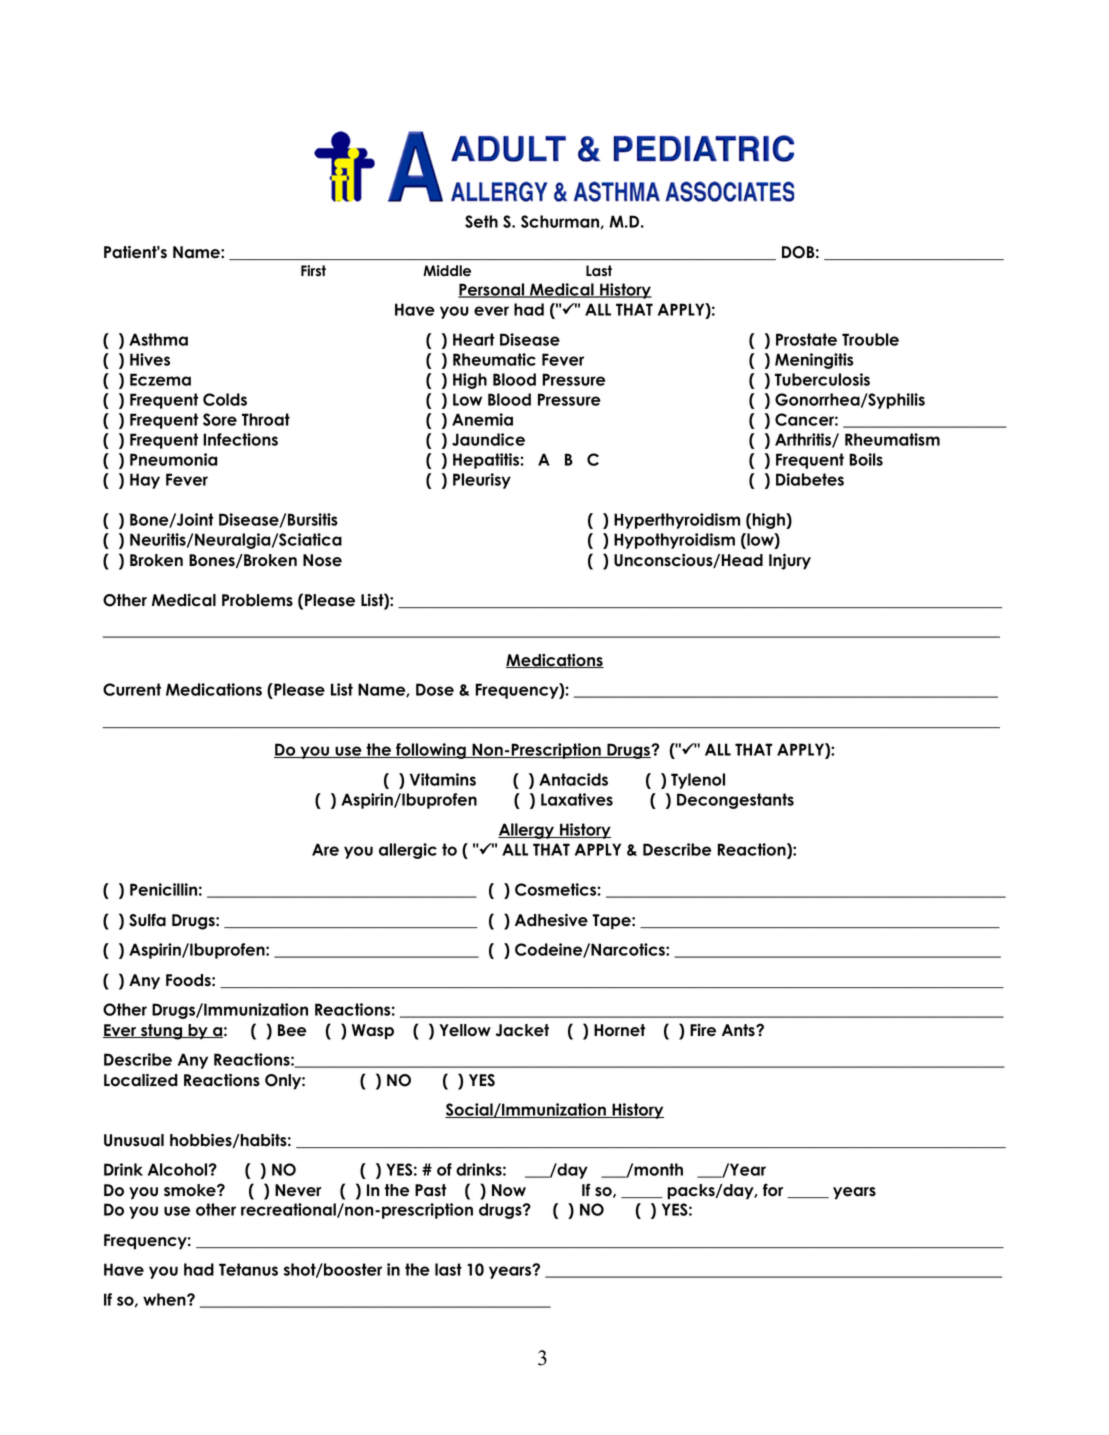 The width and height of the image is (1109, 1435). What do you see at coordinates (810, 479) in the image?
I see `Diabetes` at bounding box center [810, 479].
